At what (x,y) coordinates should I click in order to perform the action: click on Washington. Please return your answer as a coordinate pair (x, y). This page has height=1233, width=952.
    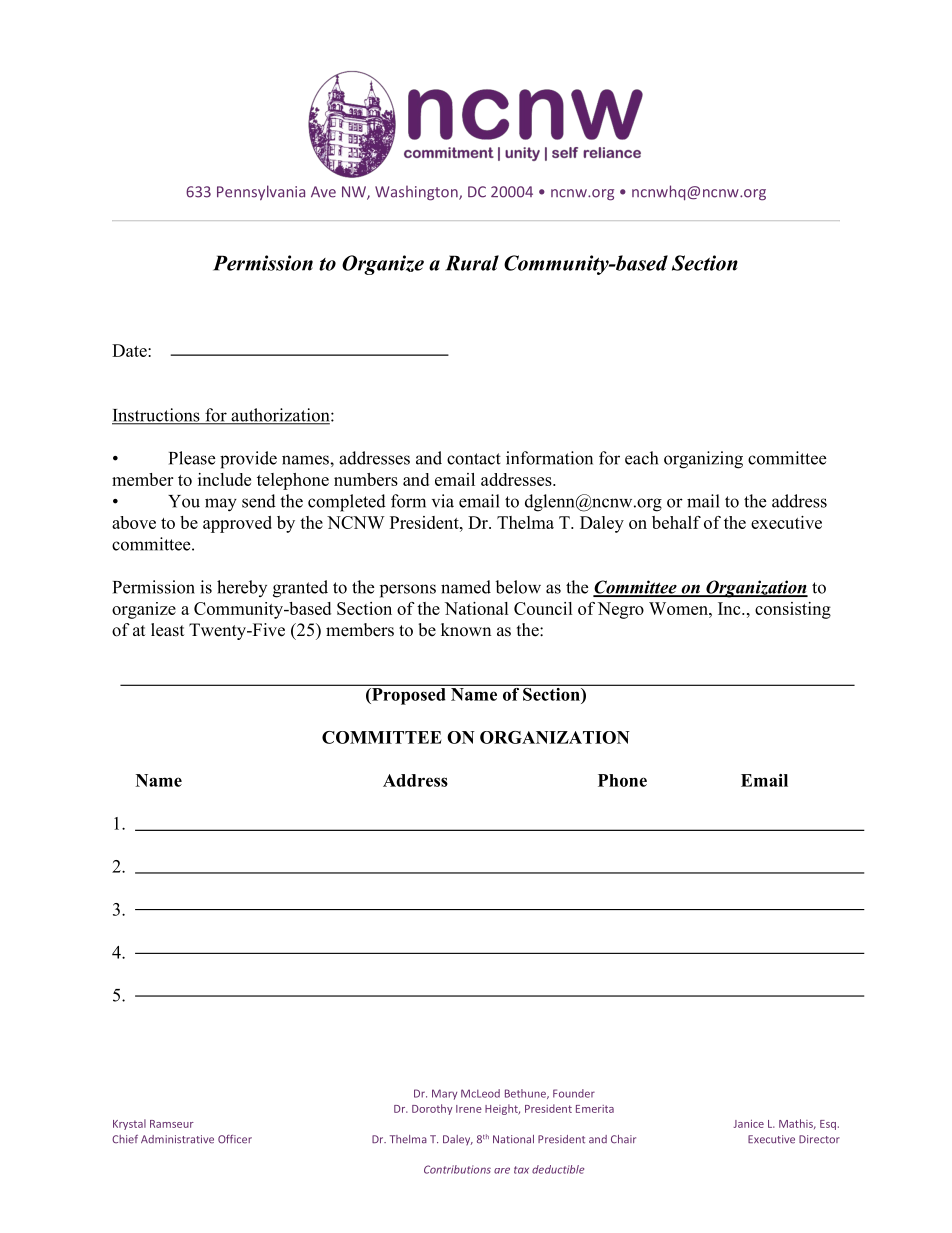
    Looking at the image, I should click on (417, 193).
